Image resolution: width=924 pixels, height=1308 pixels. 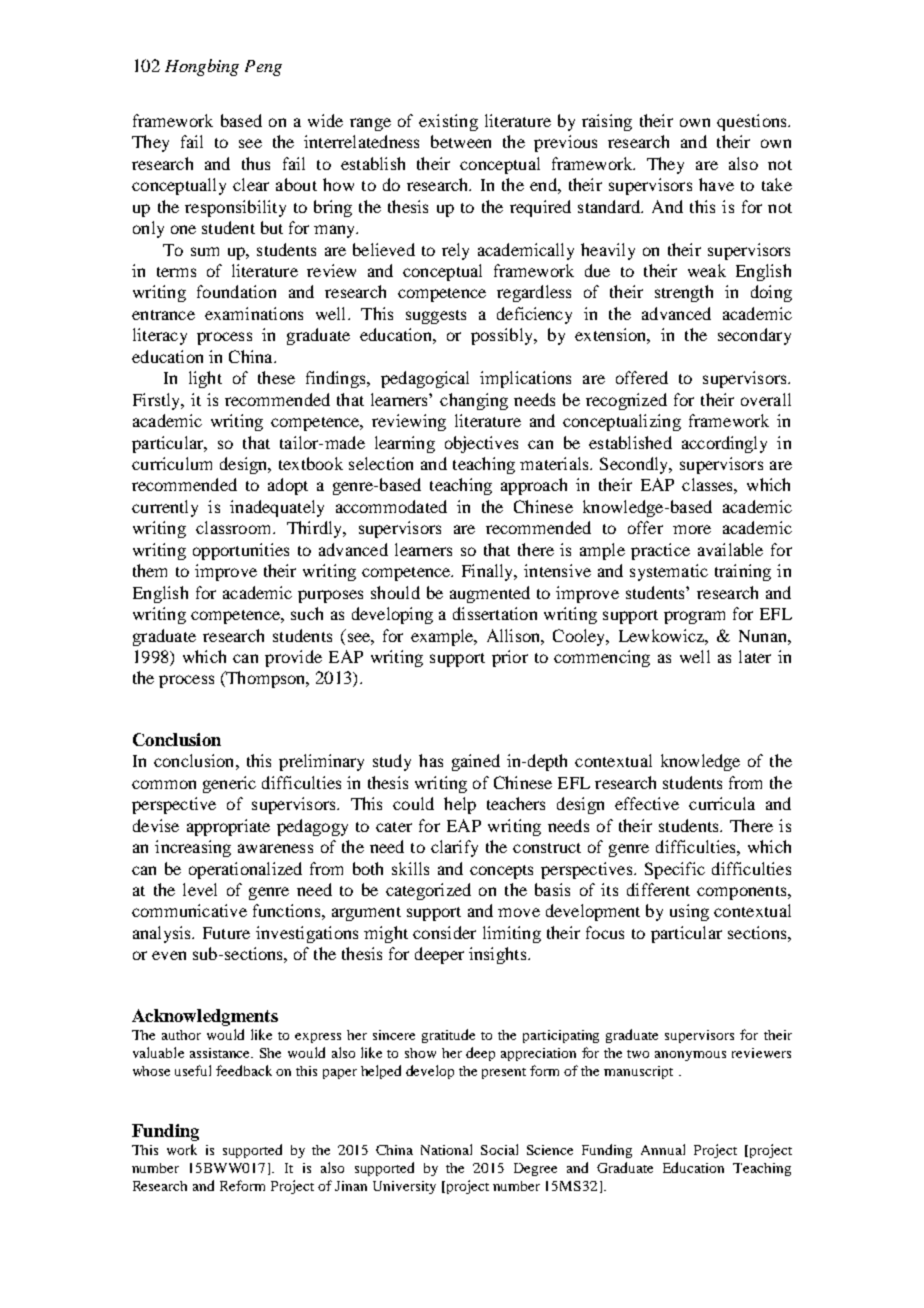 I want to click on program, so click(x=694, y=617).
